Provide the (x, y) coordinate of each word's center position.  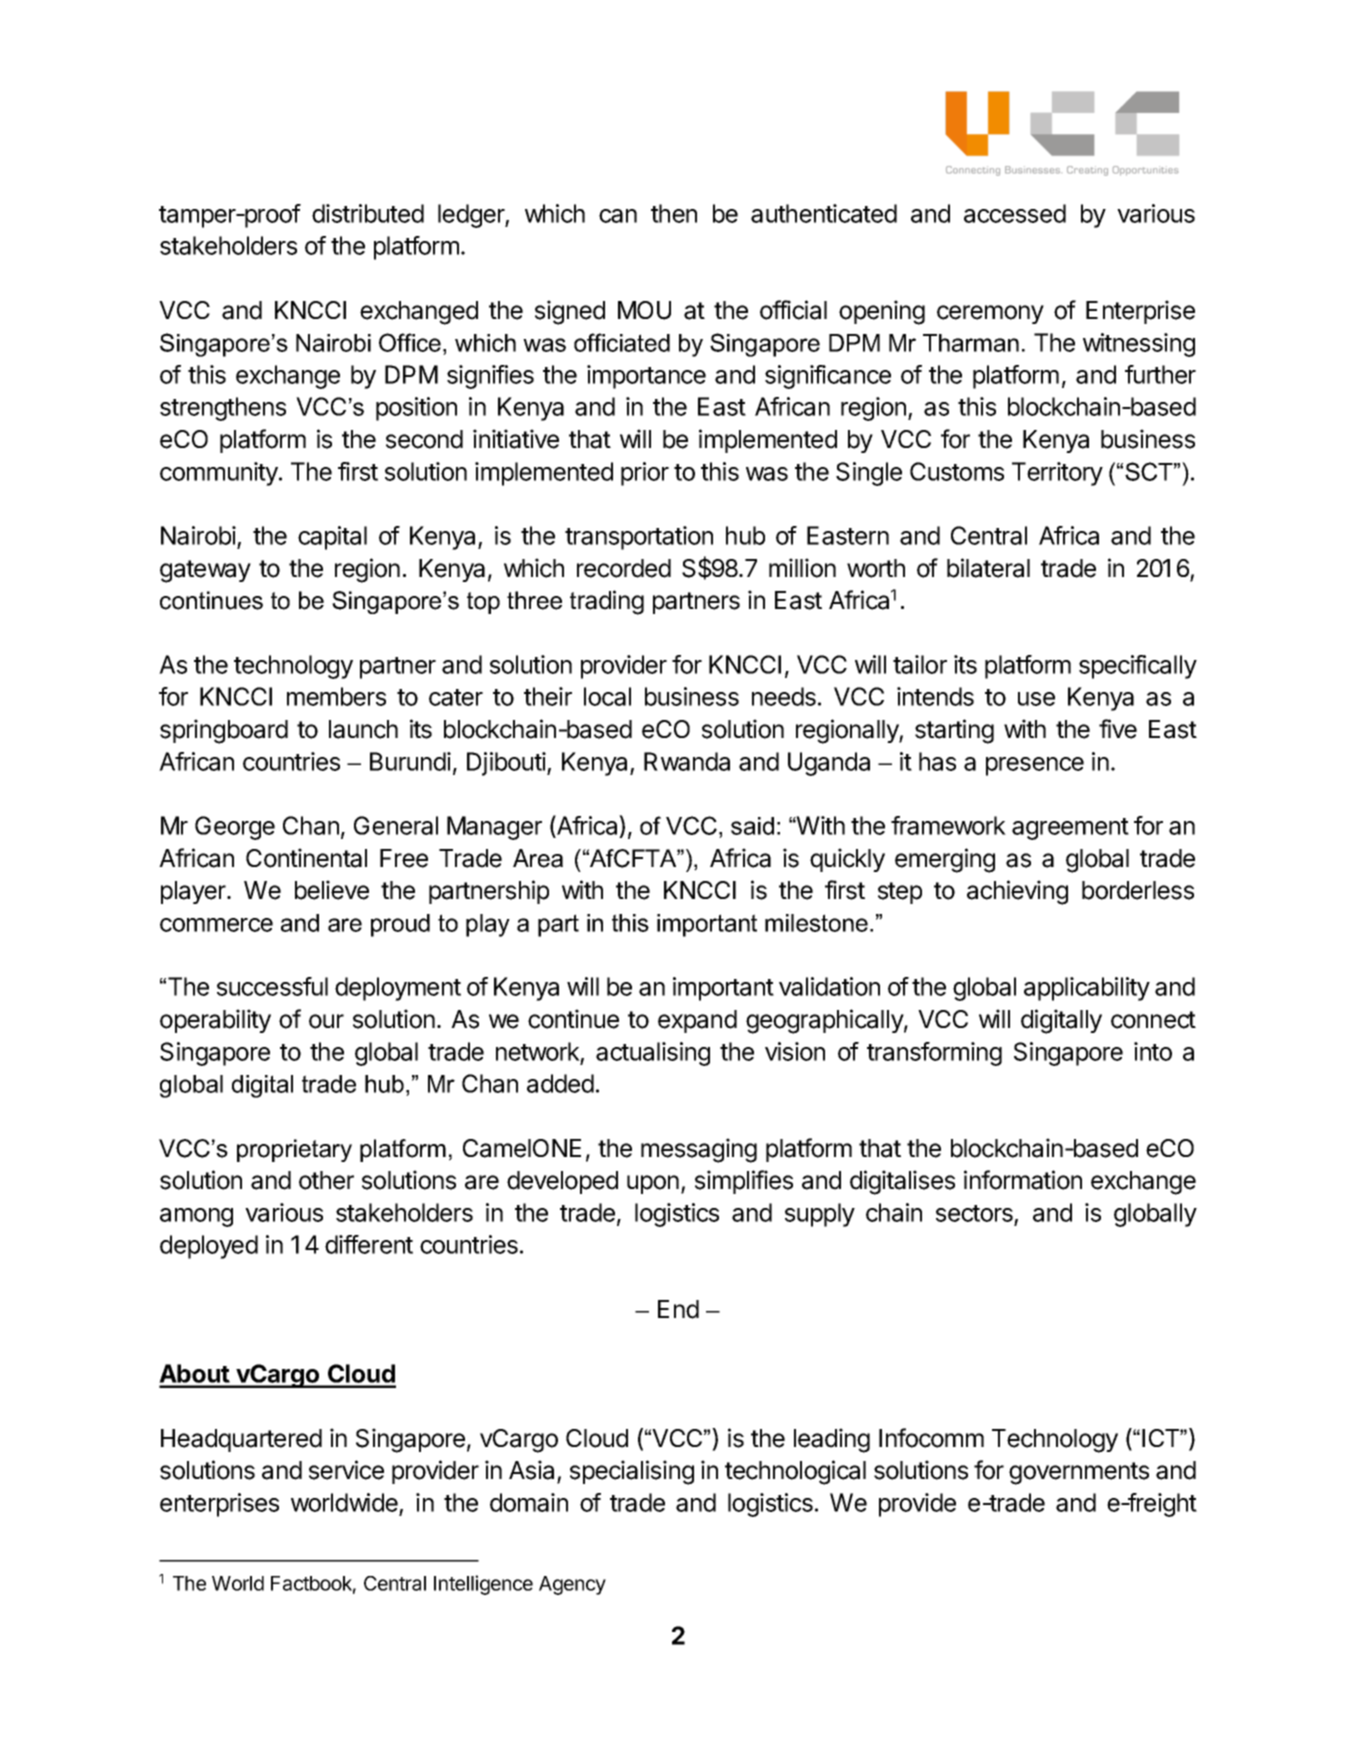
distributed (368, 213)
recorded (624, 568)
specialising (632, 1472)
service (346, 1470)
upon (653, 1184)
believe (332, 890)
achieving (1017, 892)
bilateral (988, 568)
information (1023, 1180)
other (326, 1180)
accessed (1015, 213)
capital (332, 538)
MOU (644, 310)
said (752, 826)
